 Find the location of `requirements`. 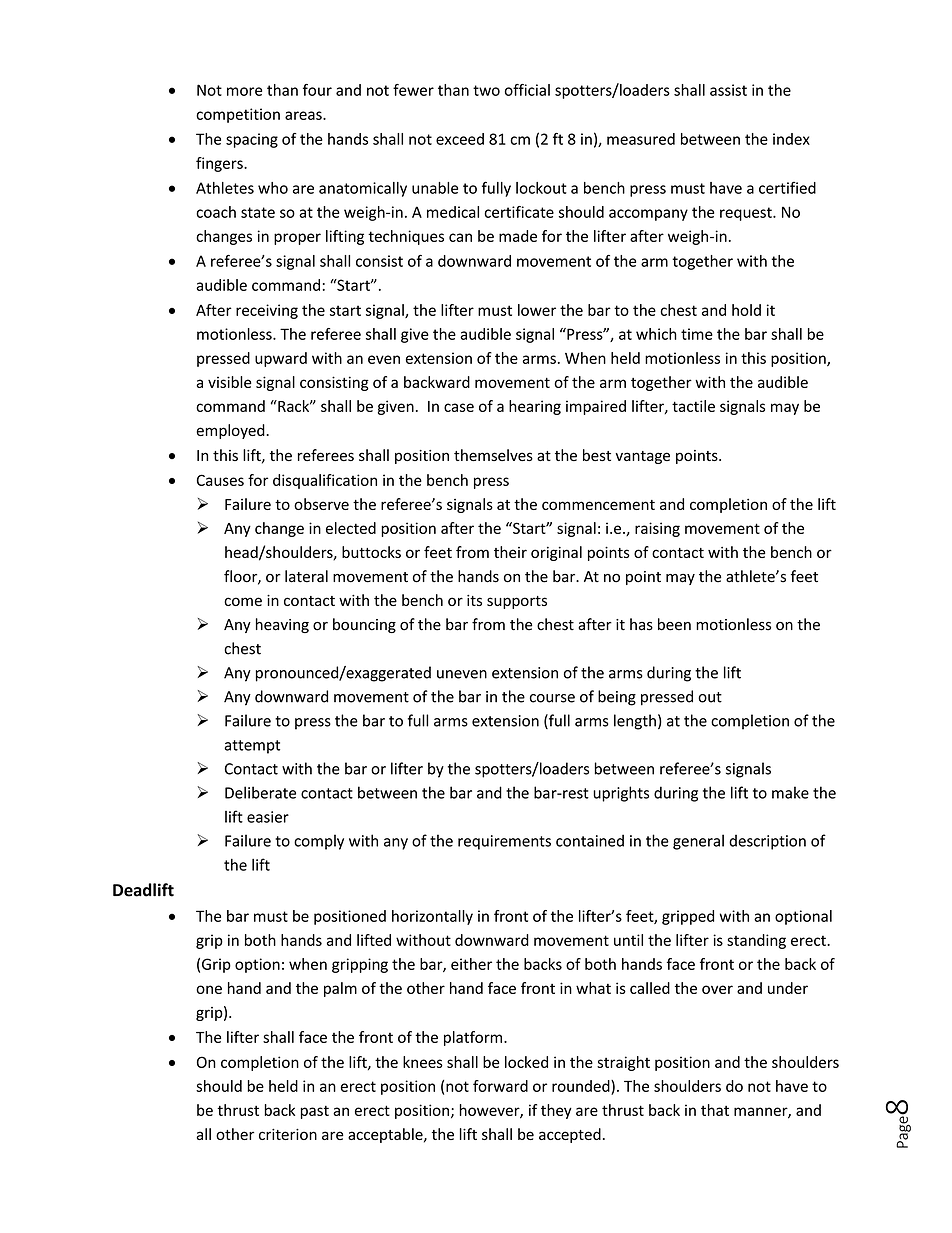

requirements is located at coordinates (504, 842).
